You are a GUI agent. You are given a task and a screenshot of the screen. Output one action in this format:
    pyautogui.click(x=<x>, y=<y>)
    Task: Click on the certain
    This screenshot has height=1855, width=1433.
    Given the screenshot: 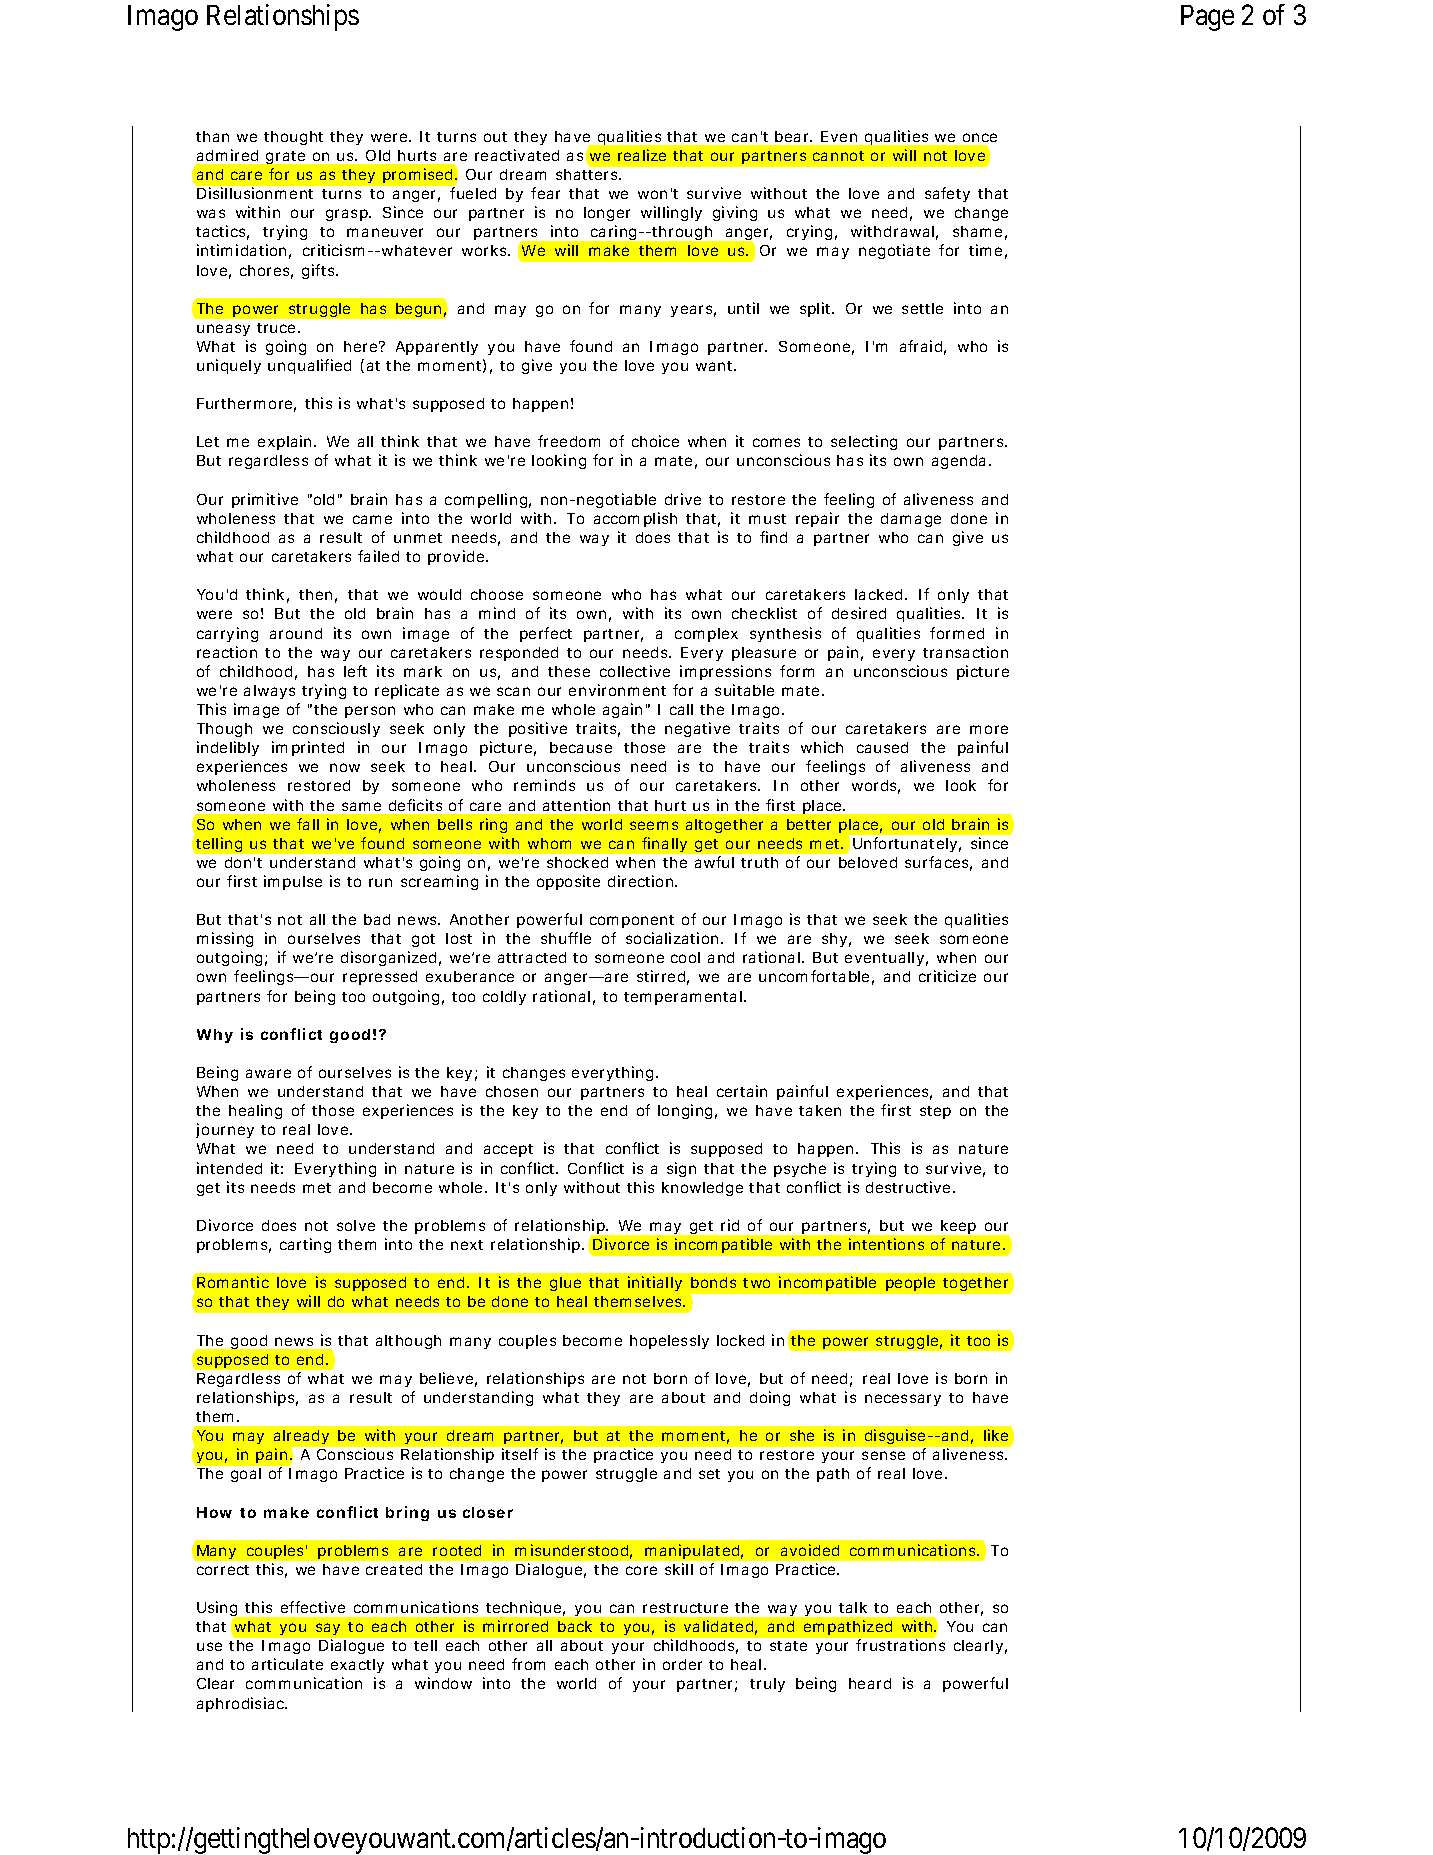 What is the action you would take?
    pyautogui.click(x=742, y=1091)
